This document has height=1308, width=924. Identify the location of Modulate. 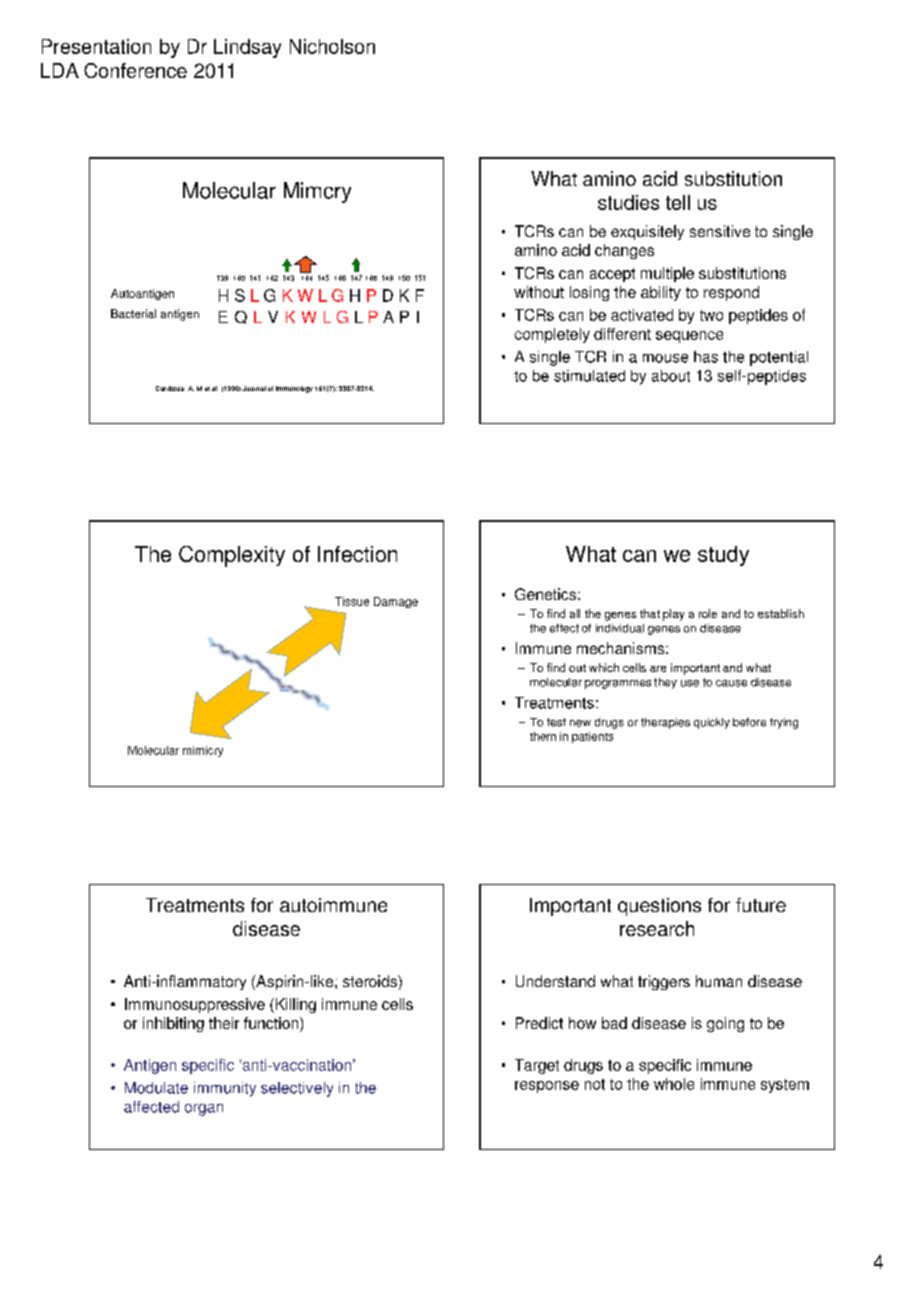
(156, 1088).
